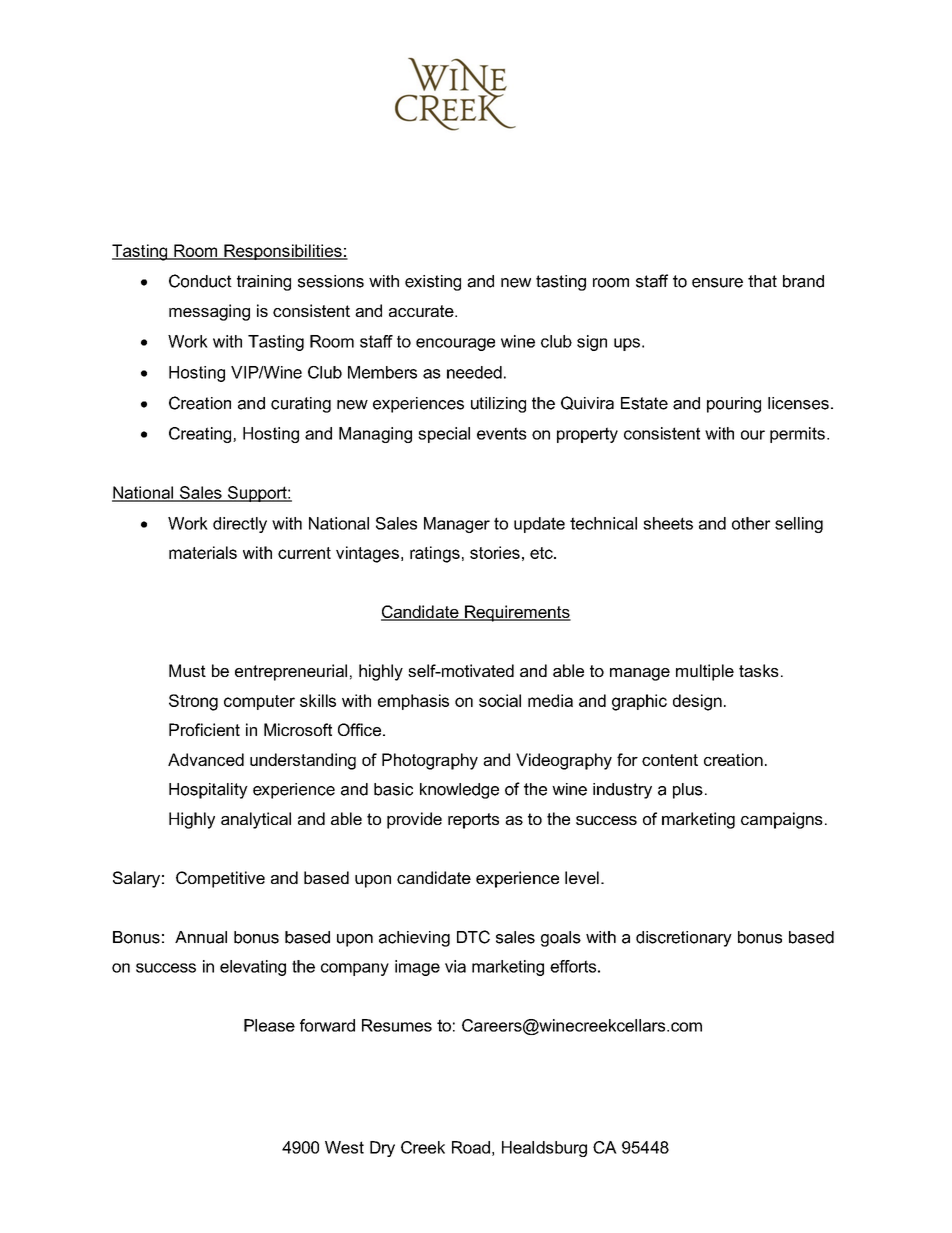  Describe the element at coordinates (473, 821) in the screenshot. I see `reports` at that location.
